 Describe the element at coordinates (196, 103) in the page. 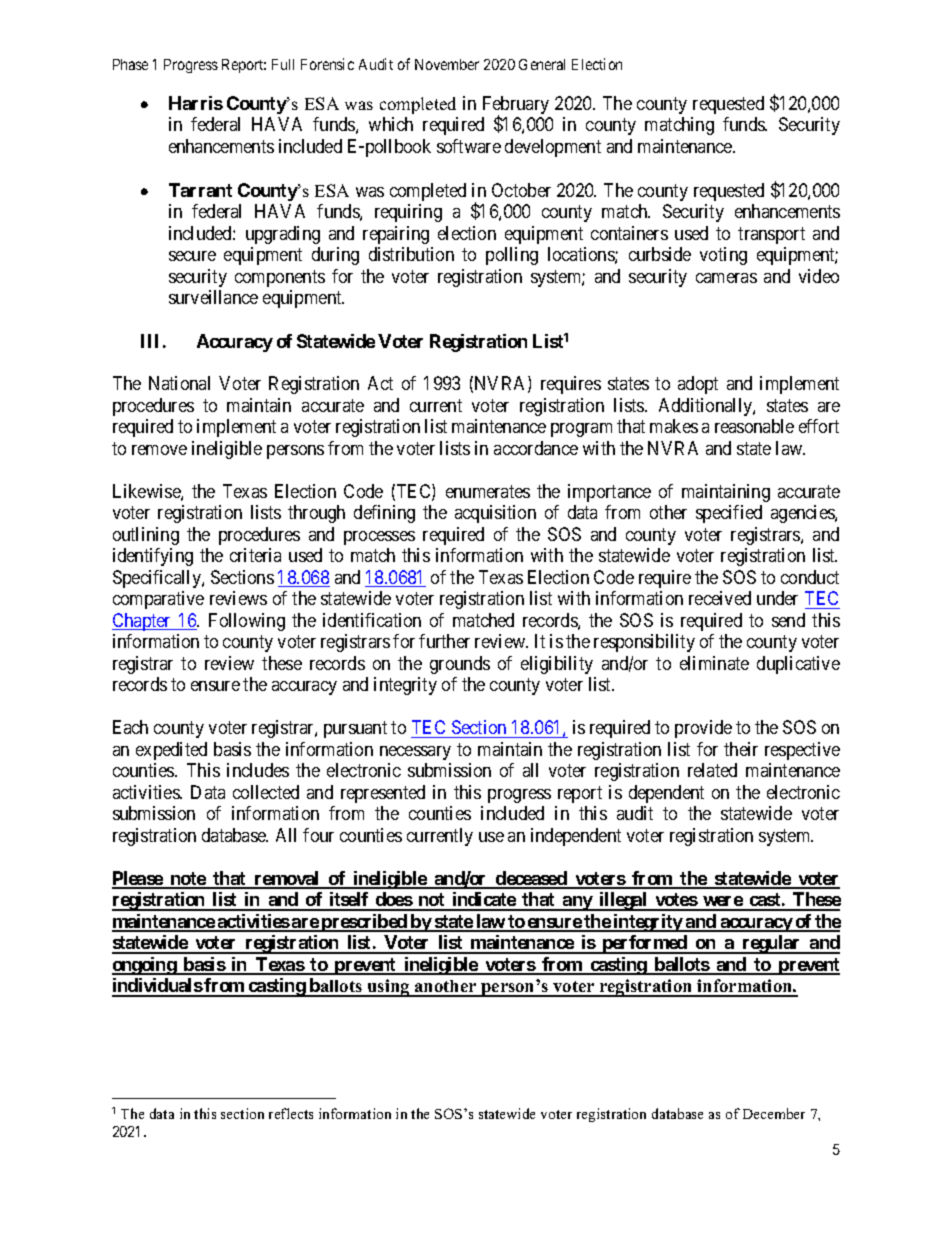

I see `Harris` at that location.
